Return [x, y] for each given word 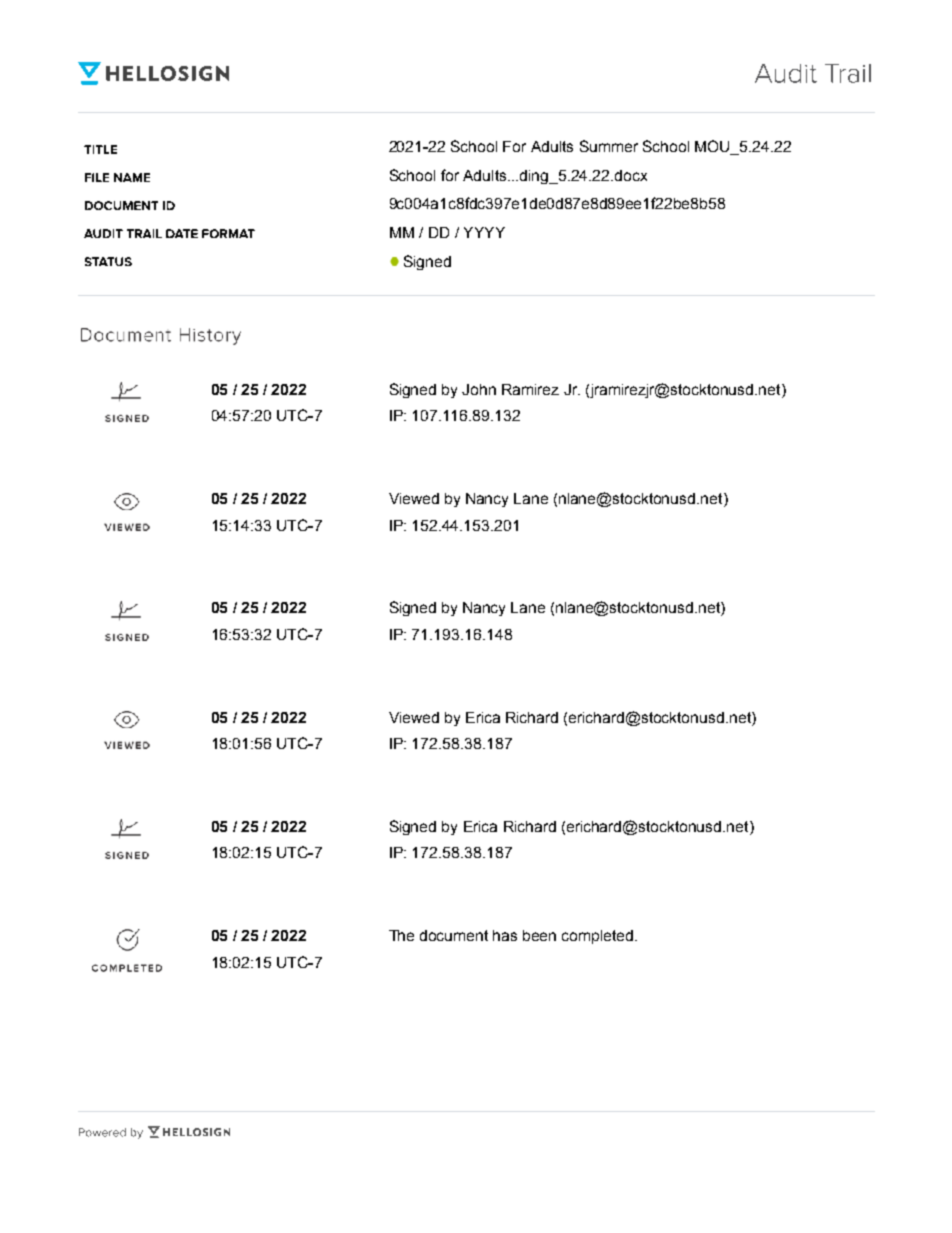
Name [132, 177]
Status [108, 261]
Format [228, 233]
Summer [609, 146]
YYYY [484, 232]
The [401, 935]
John [479, 389]
